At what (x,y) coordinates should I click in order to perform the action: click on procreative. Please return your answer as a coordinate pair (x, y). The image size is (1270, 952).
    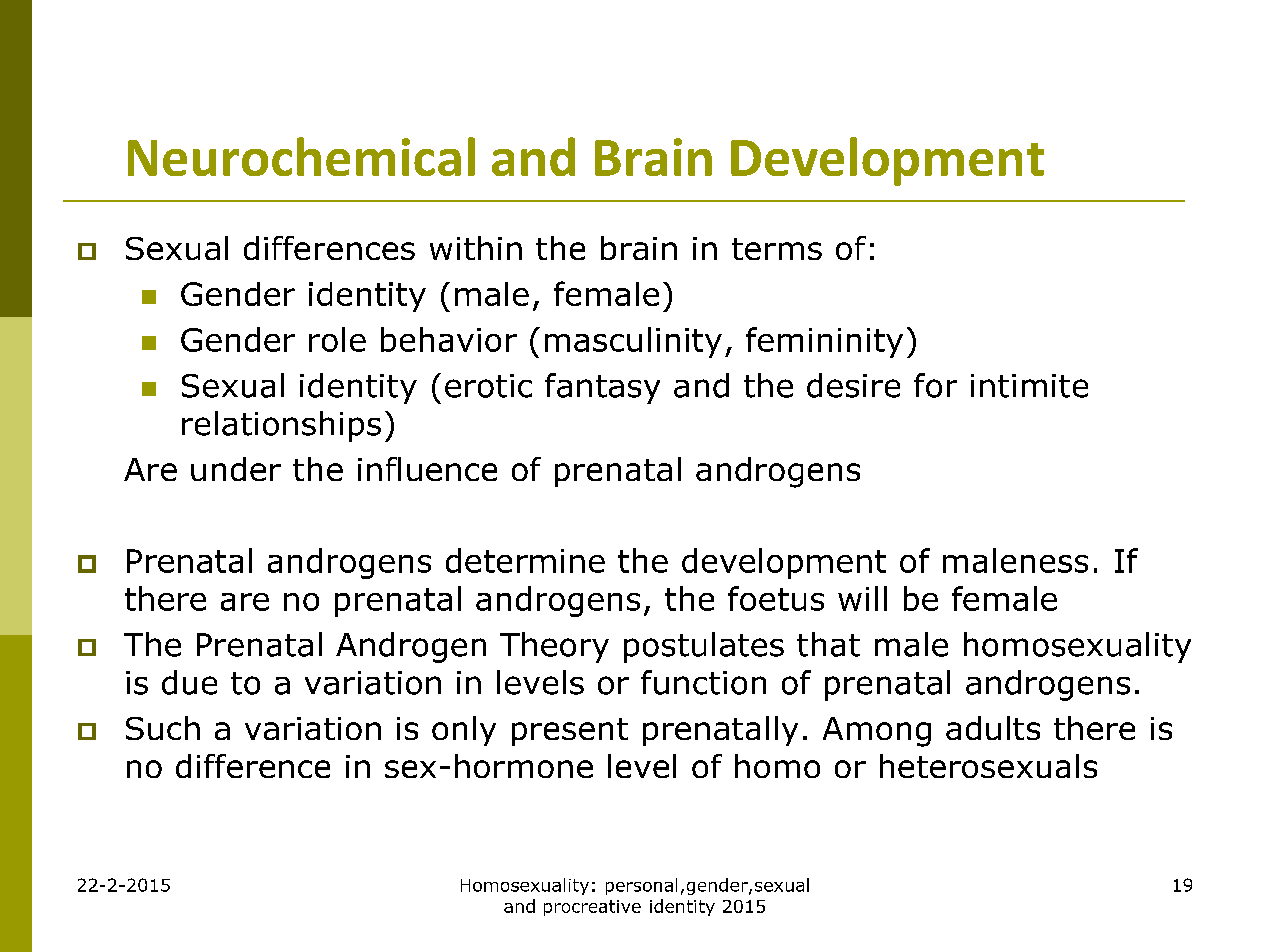
    Looking at the image, I should click on (592, 908).
